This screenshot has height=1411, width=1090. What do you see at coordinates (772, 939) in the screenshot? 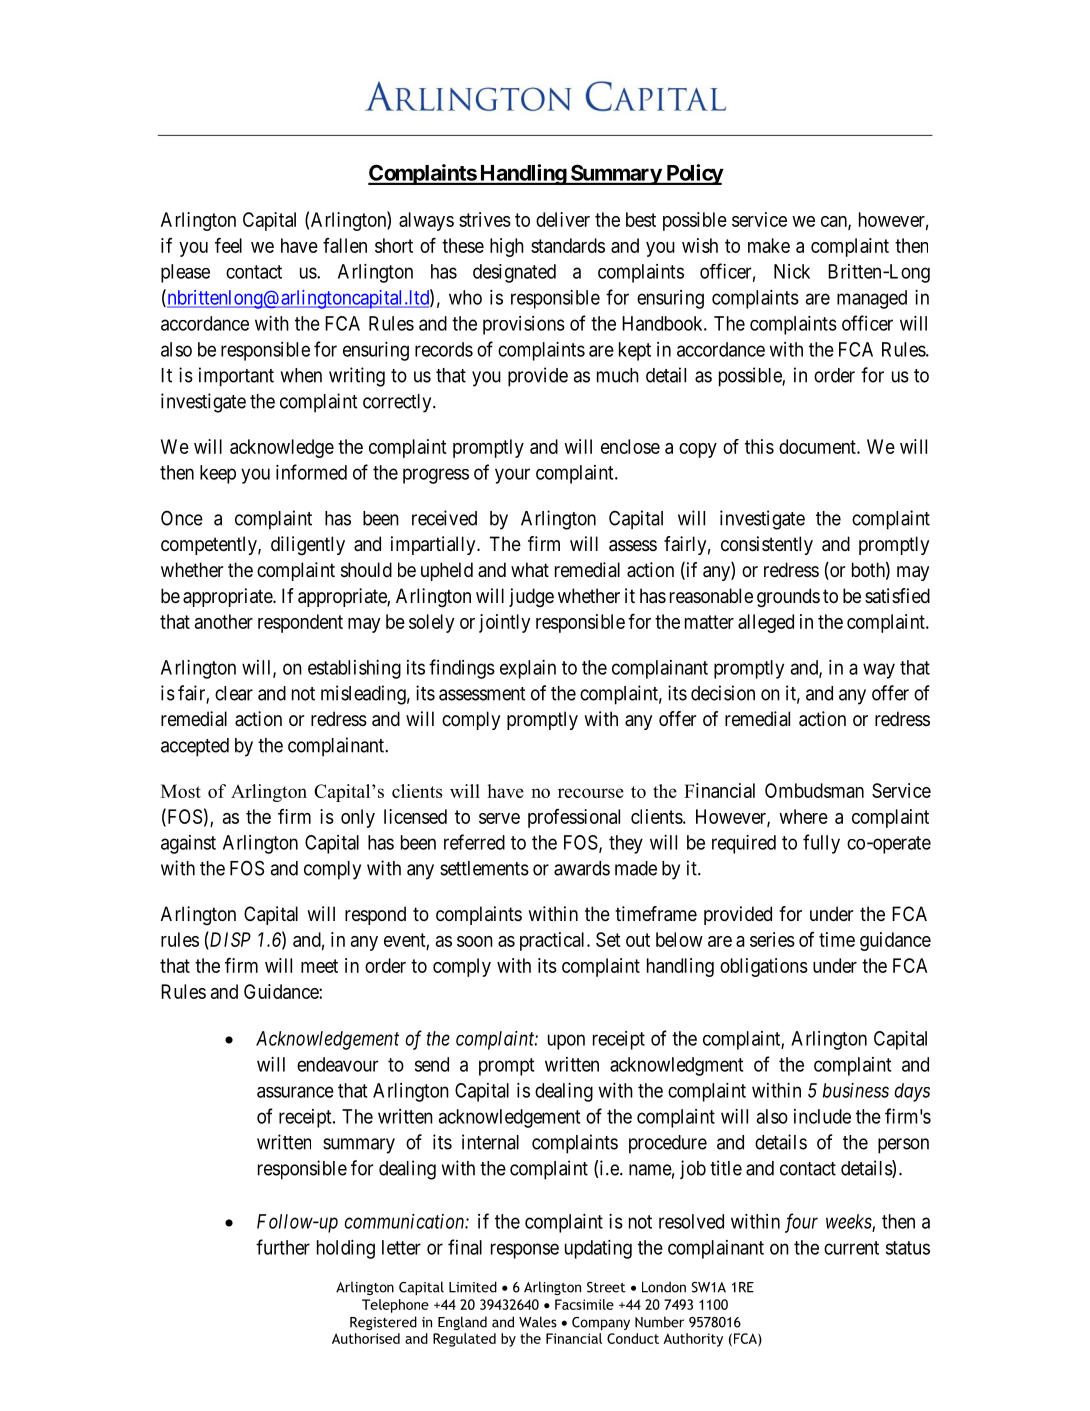
I see `series` at bounding box center [772, 939].
